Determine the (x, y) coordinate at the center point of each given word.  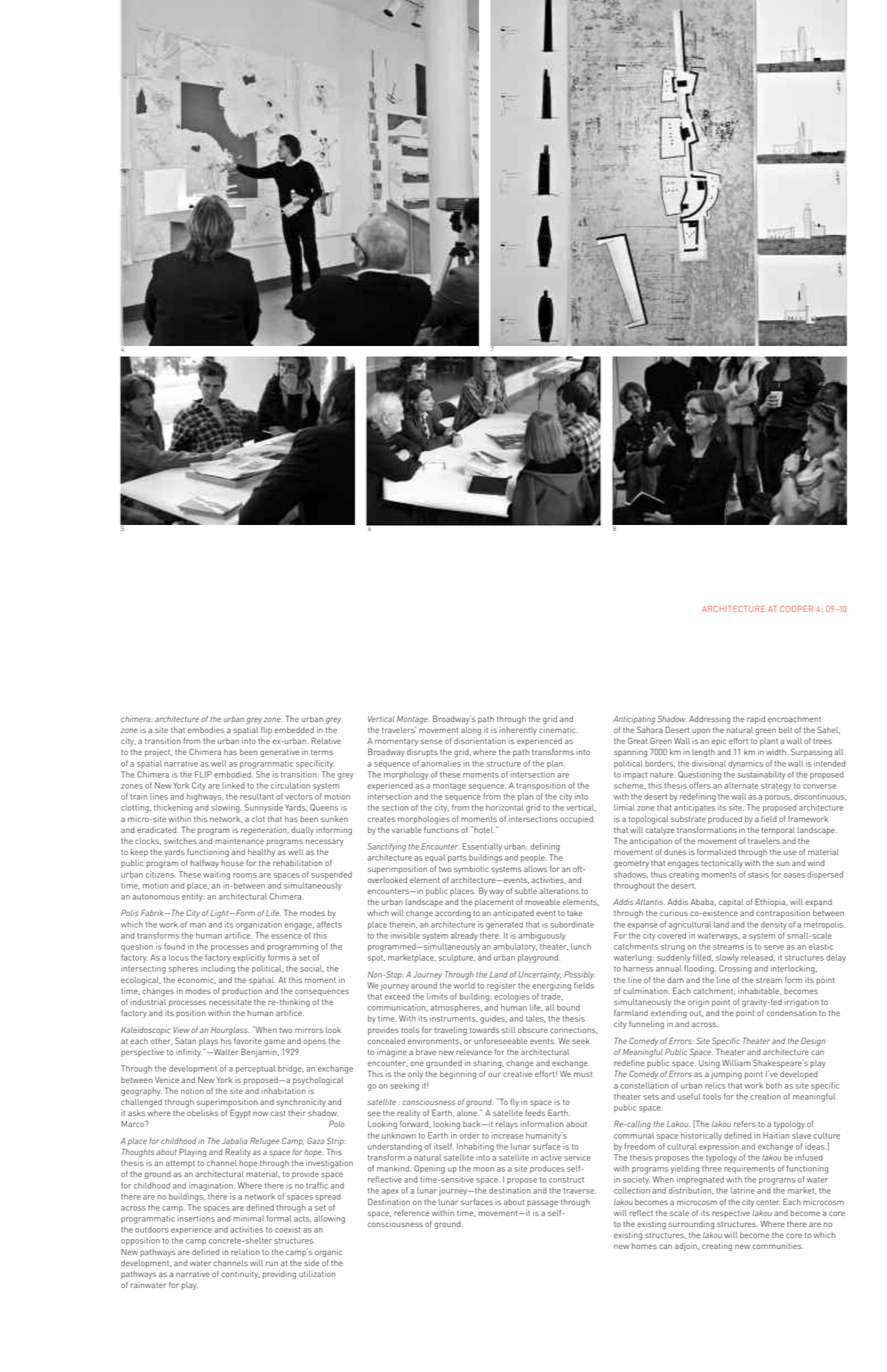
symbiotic (471, 870)
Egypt (240, 1113)
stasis (758, 875)
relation (245, 1252)
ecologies (512, 997)
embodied (233, 774)
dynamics (745, 764)
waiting (216, 875)
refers (745, 1124)
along (471, 731)
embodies (206, 730)
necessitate (230, 1002)
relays (507, 1125)
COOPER (796, 609)
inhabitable (759, 991)
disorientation (480, 741)
